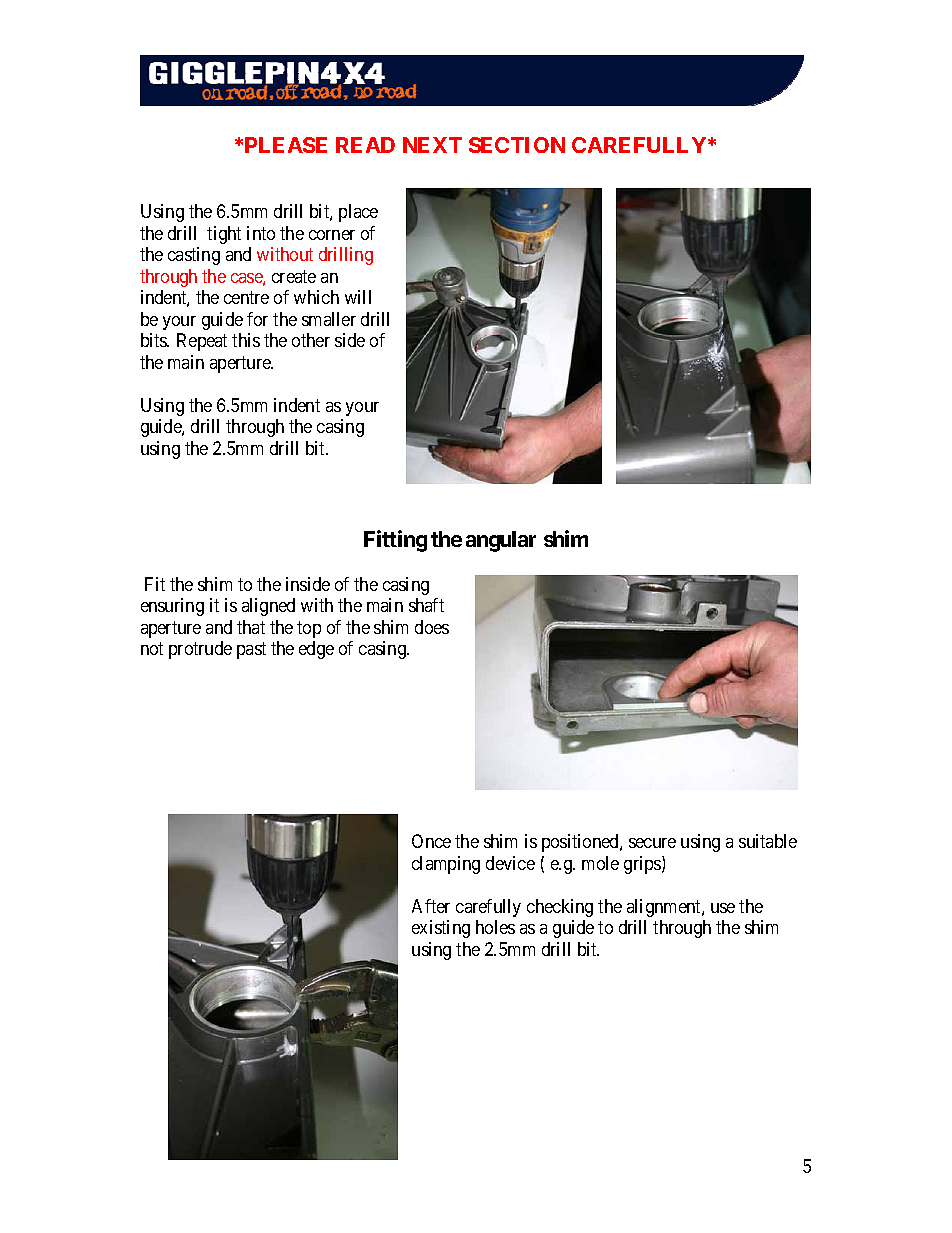 This image has height=1233, width=952. I want to click on angular, so click(501, 541).
